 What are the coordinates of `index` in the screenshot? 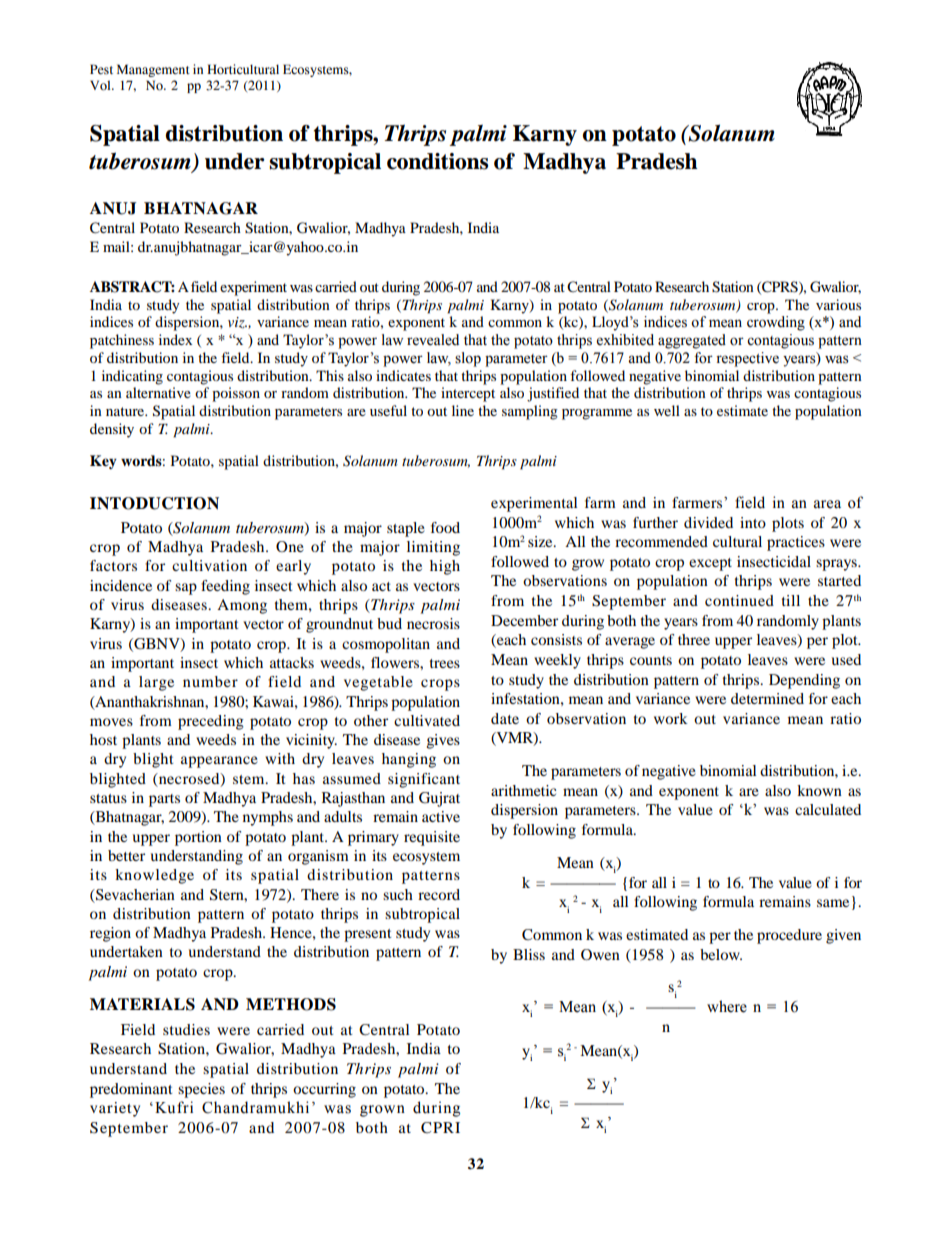 It's located at (175, 339).
